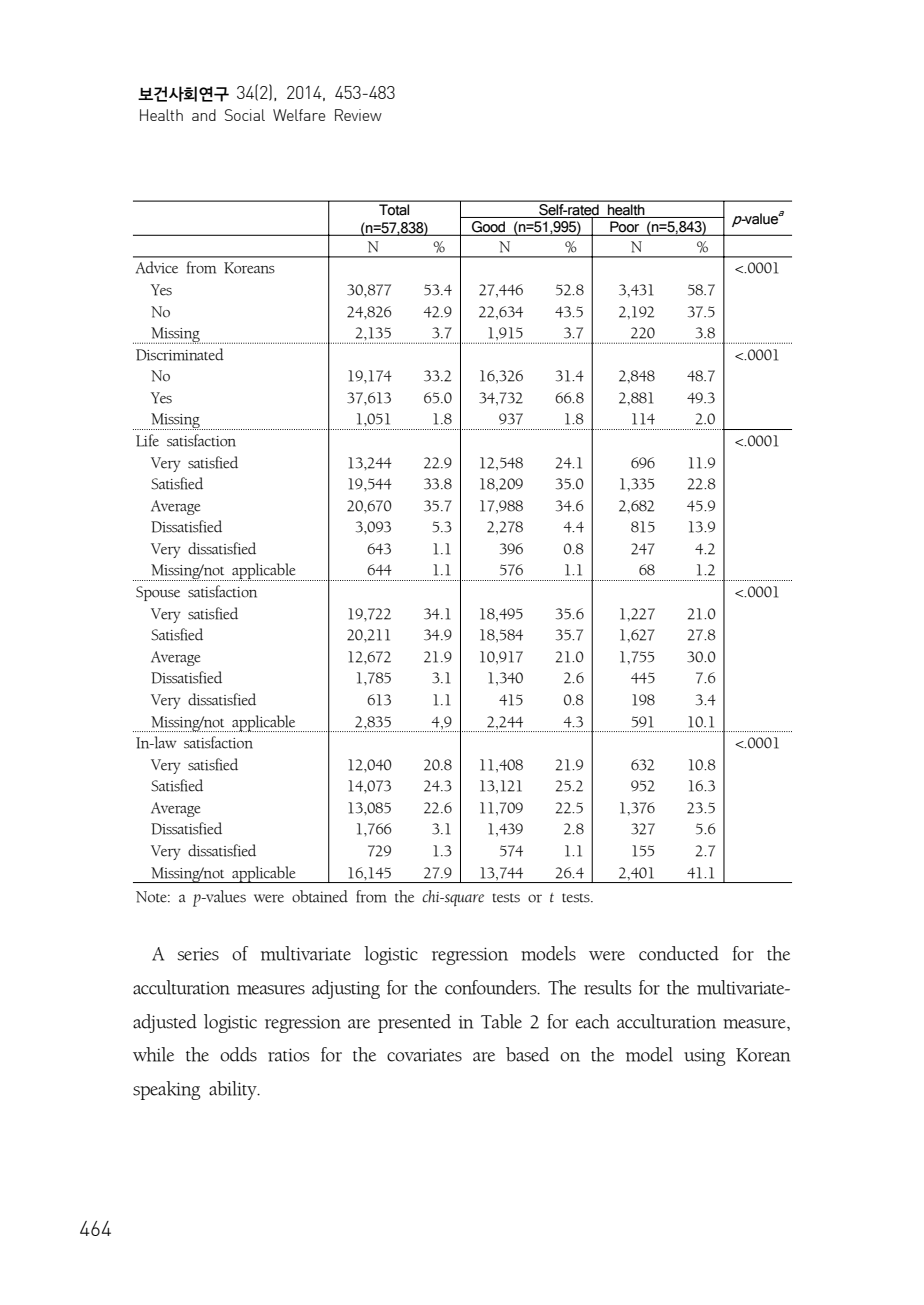 The image size is (924, 1305). I want to click on conducted, so click(679, 953).
